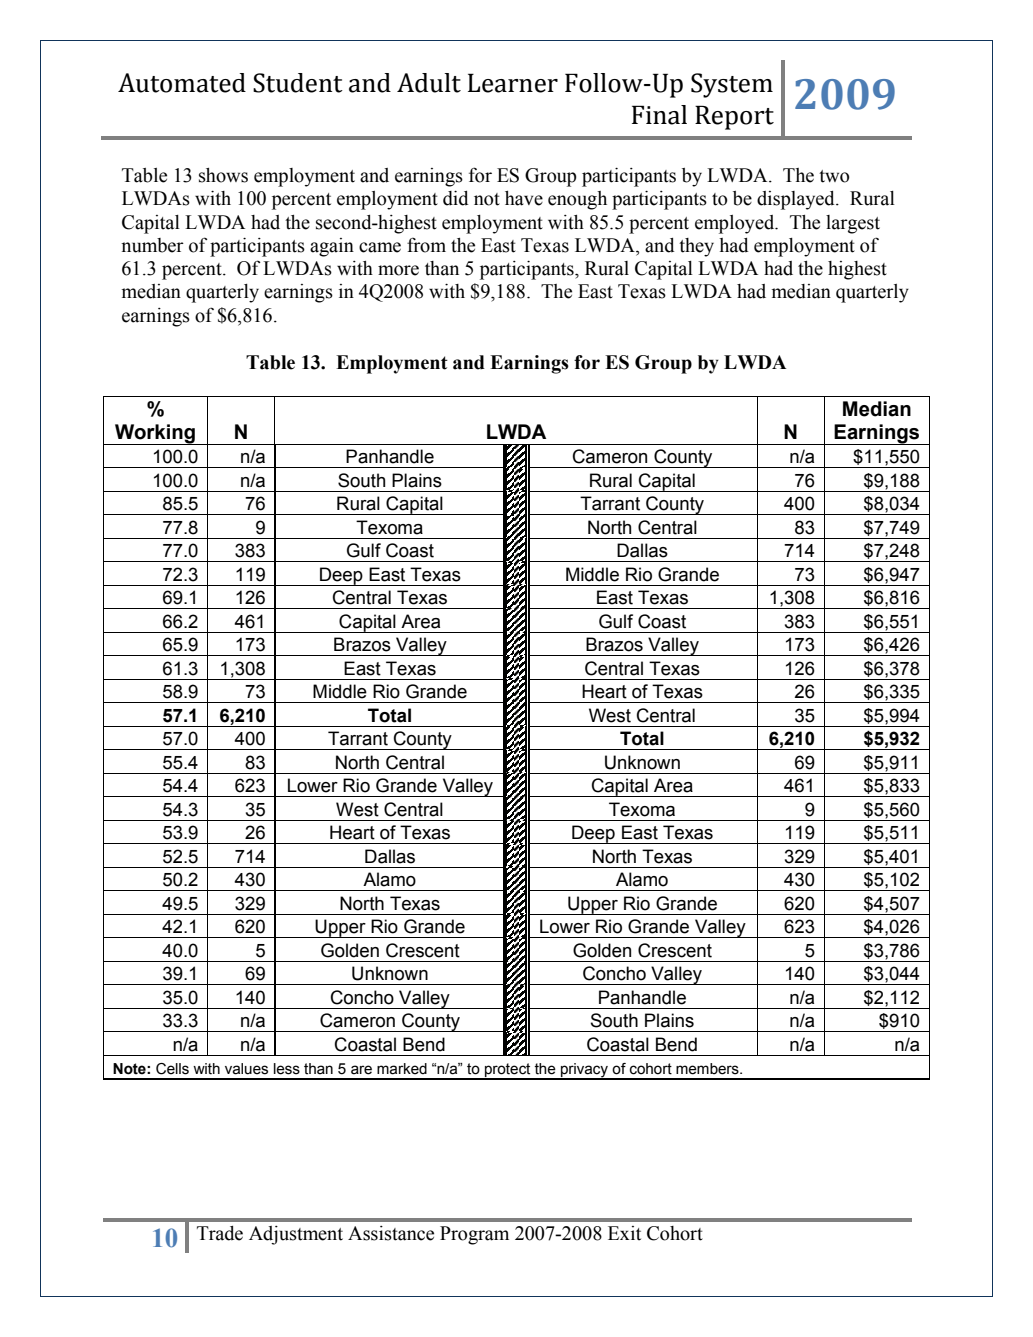  What do you see at coordinates (391, 1233) in the image?
I see `Assistance` at bounding box center [391, 1233].
